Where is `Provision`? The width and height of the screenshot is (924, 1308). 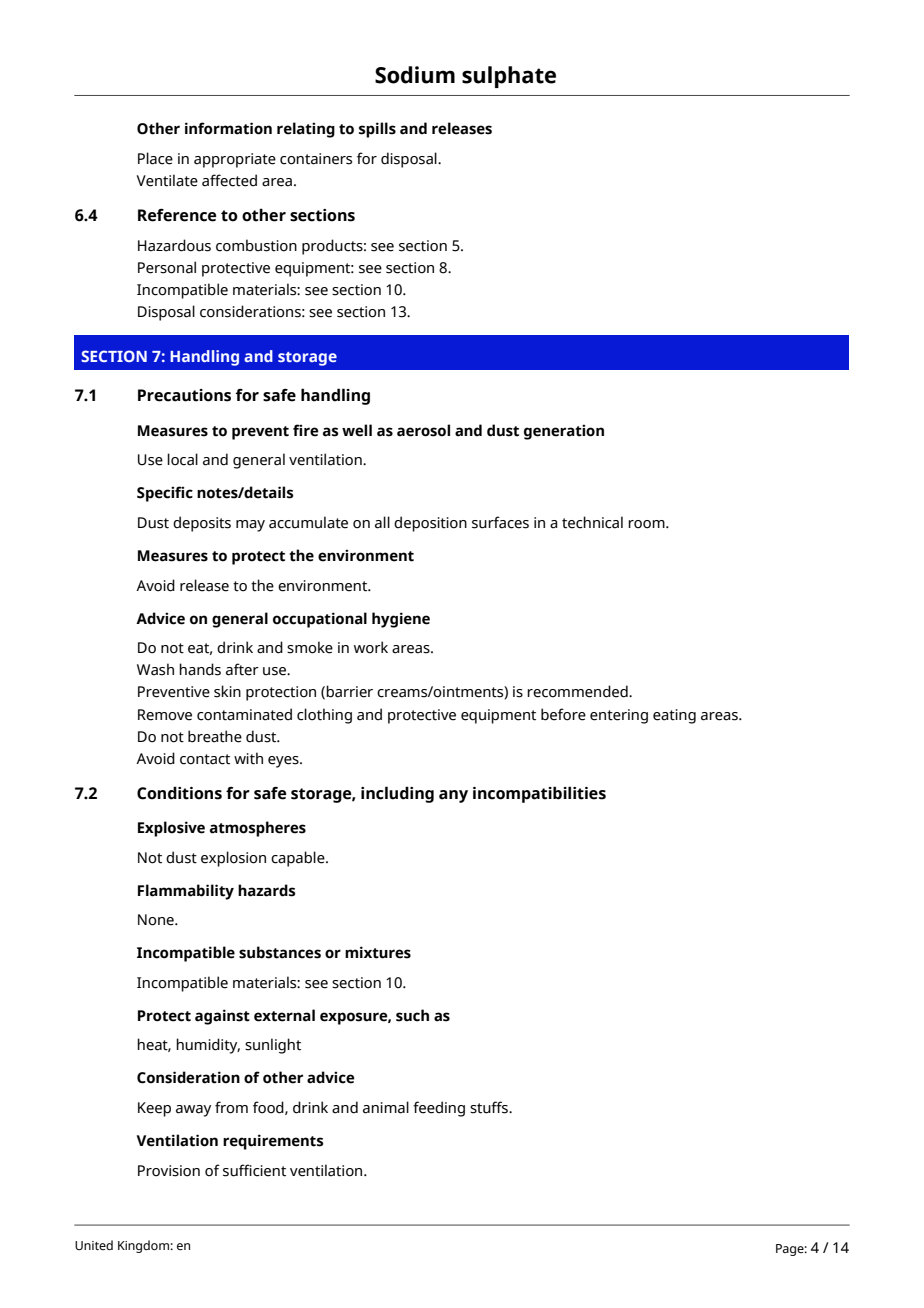
Provision is located at coordinates (169, 1171).
